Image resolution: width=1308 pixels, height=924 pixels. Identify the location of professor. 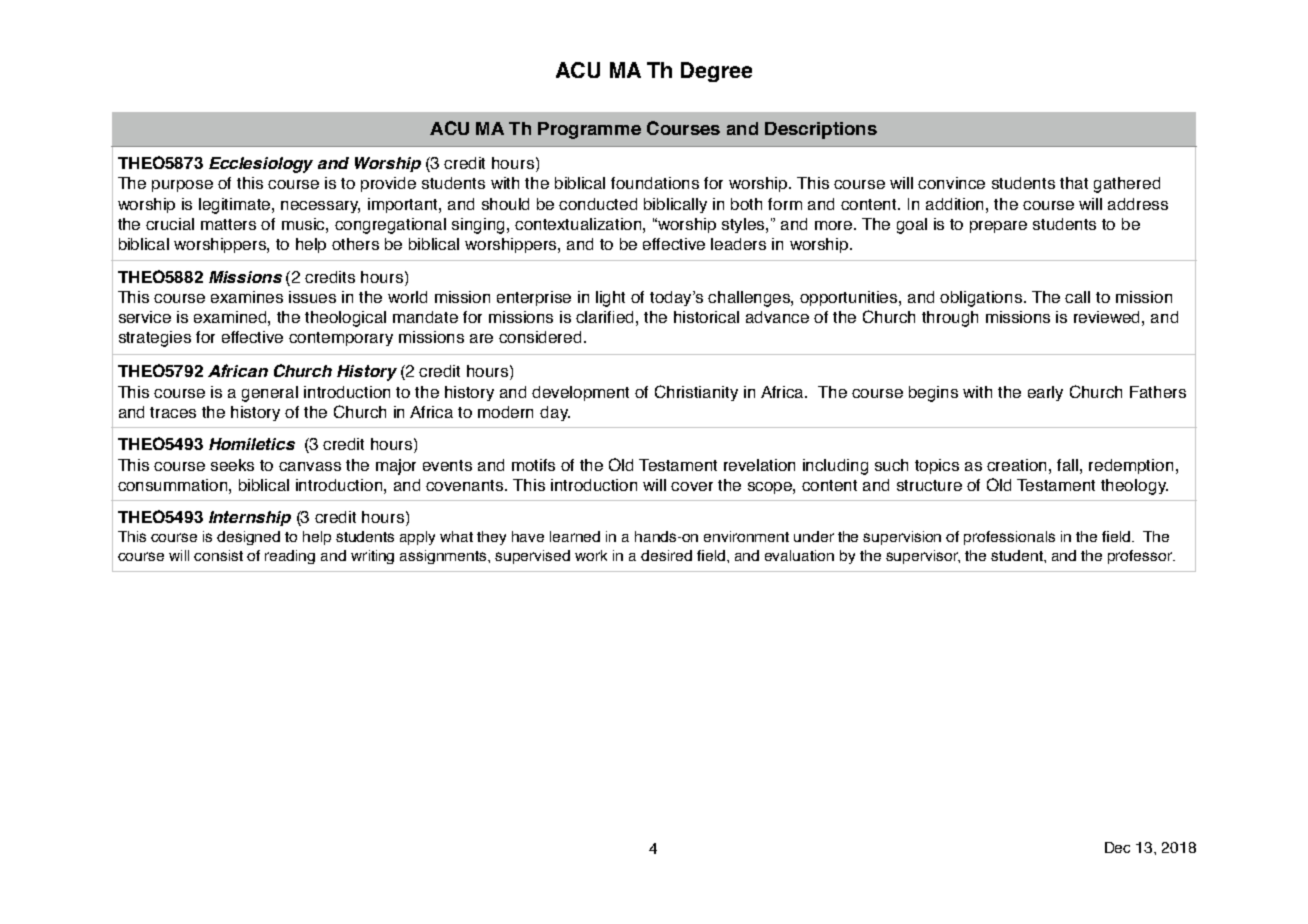
(1141, 557).
